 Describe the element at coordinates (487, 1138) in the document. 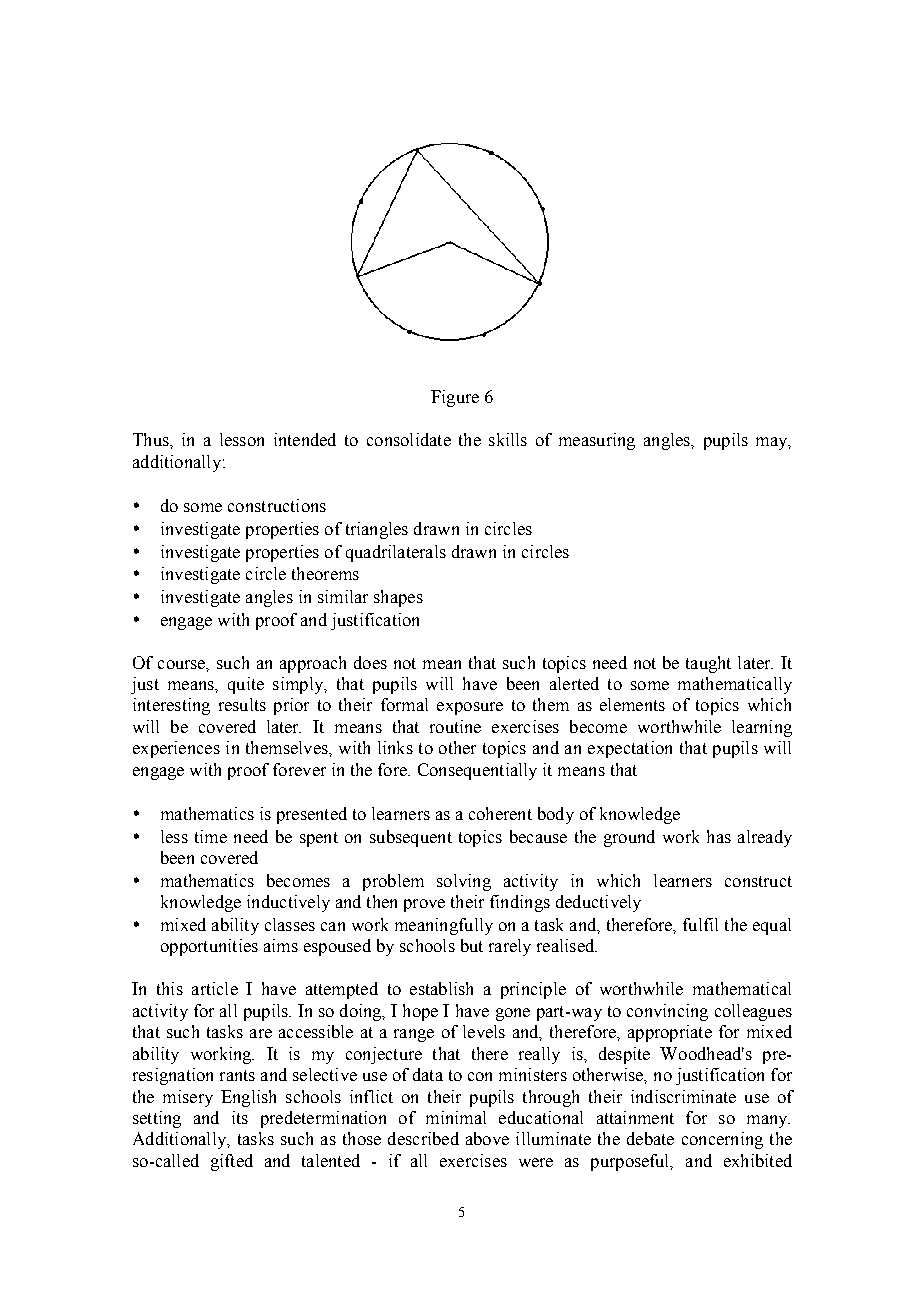

I see `above` at that location.
